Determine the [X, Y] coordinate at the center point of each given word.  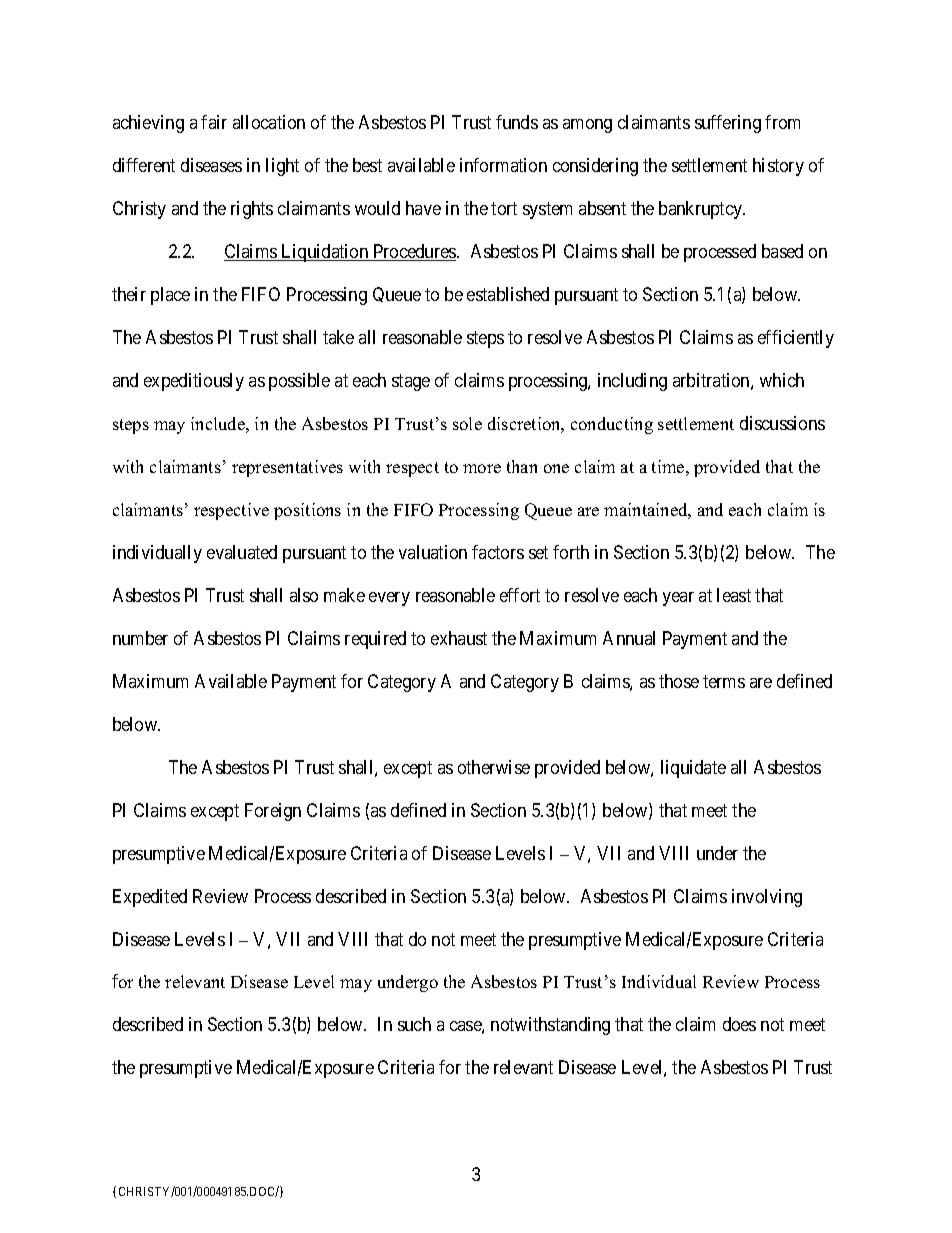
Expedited [150, 898]
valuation [433, 552]
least [734, 595]
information [503, 165]
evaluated [242, 552]
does [739, 1024]
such [414, 1024]
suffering [728, 124]
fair [214, 122]
